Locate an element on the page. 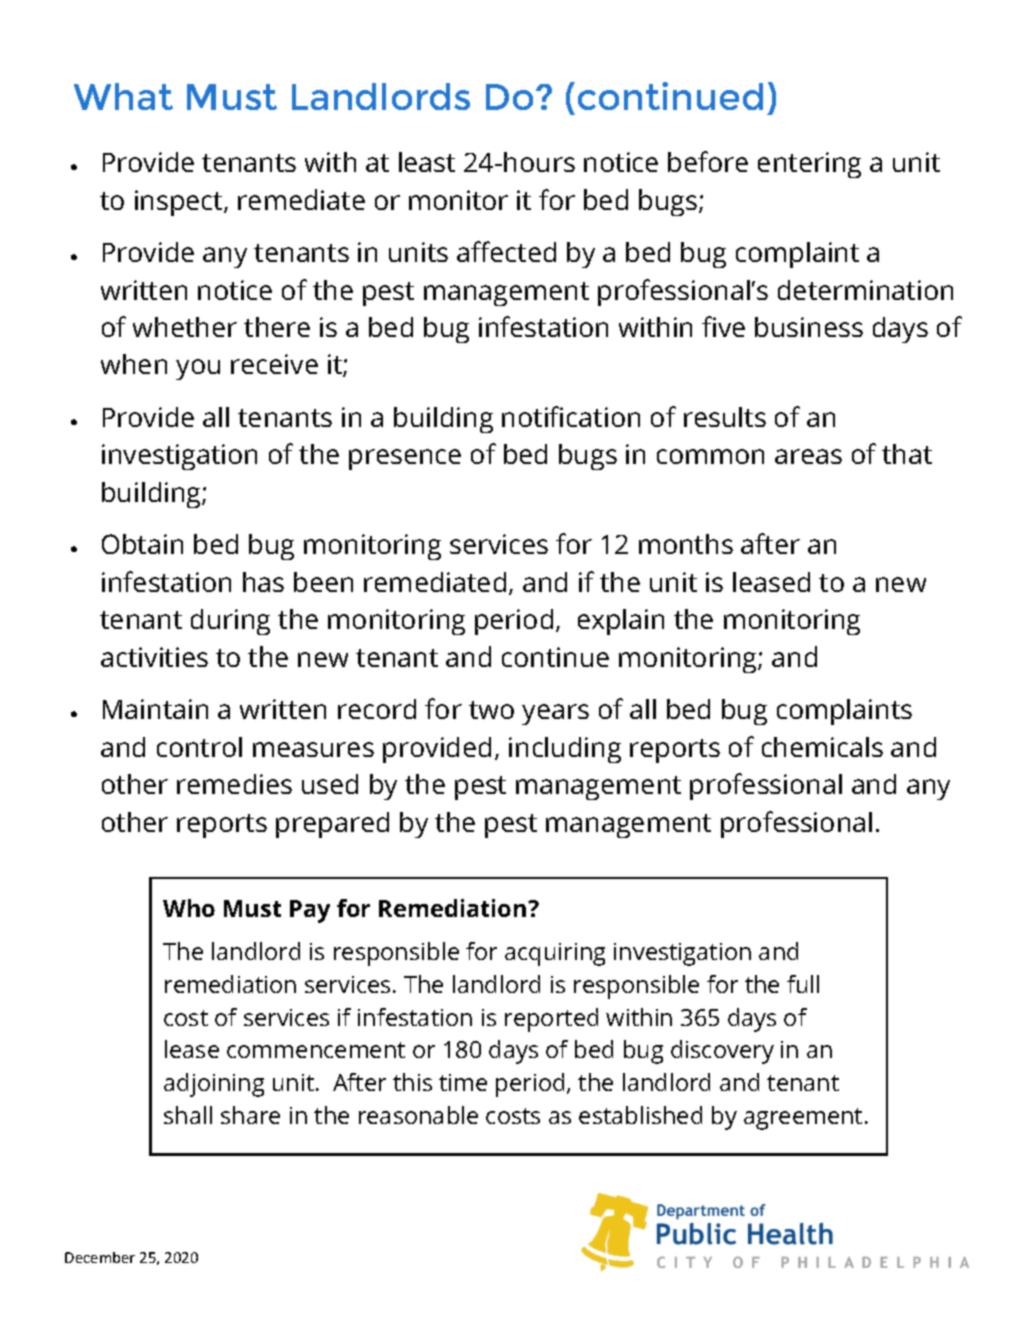 This page has height=1332, width=1030. presence is located at coordinates (405, 459).
